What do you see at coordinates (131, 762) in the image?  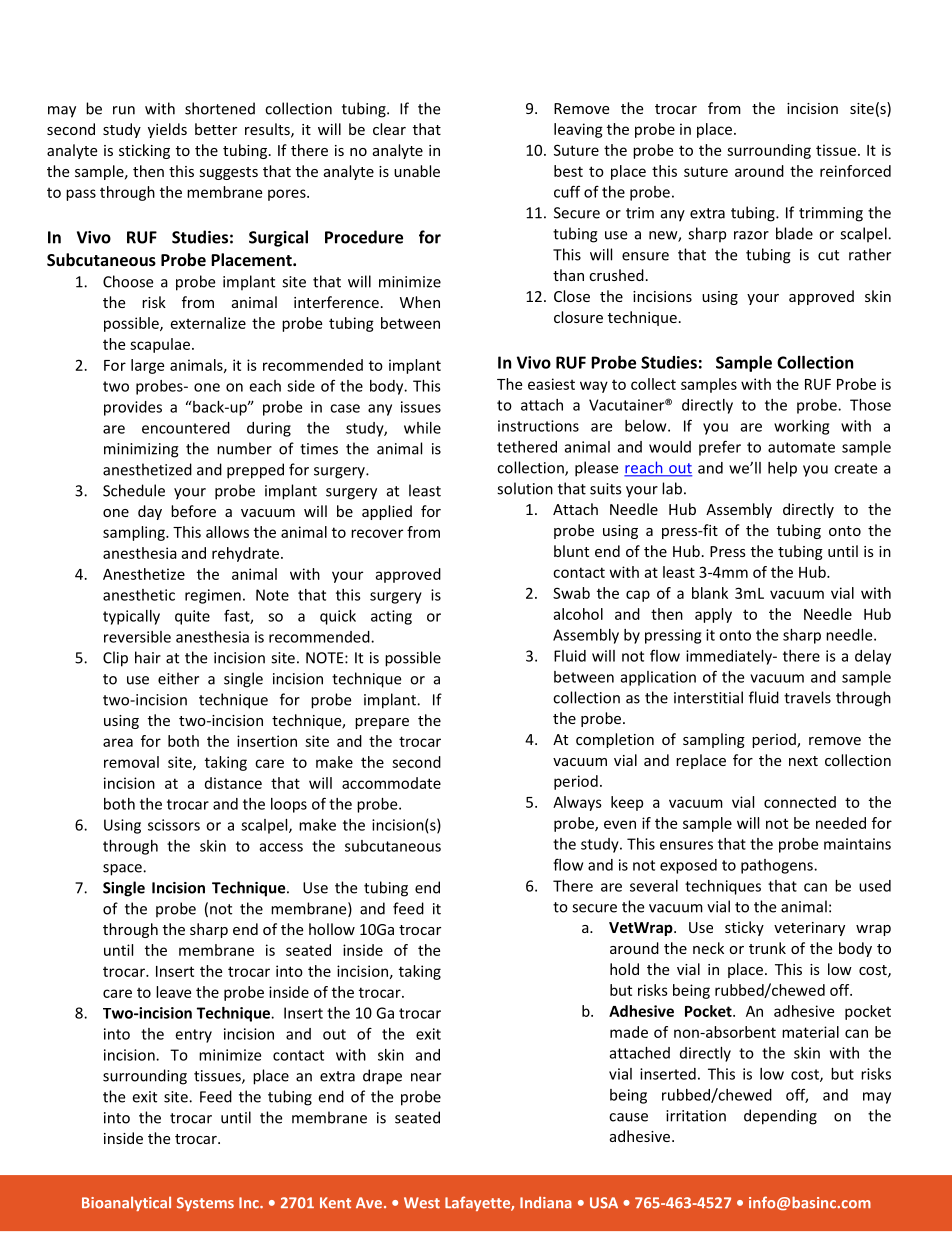 I see `removal` at bounding box center [131, 762].
